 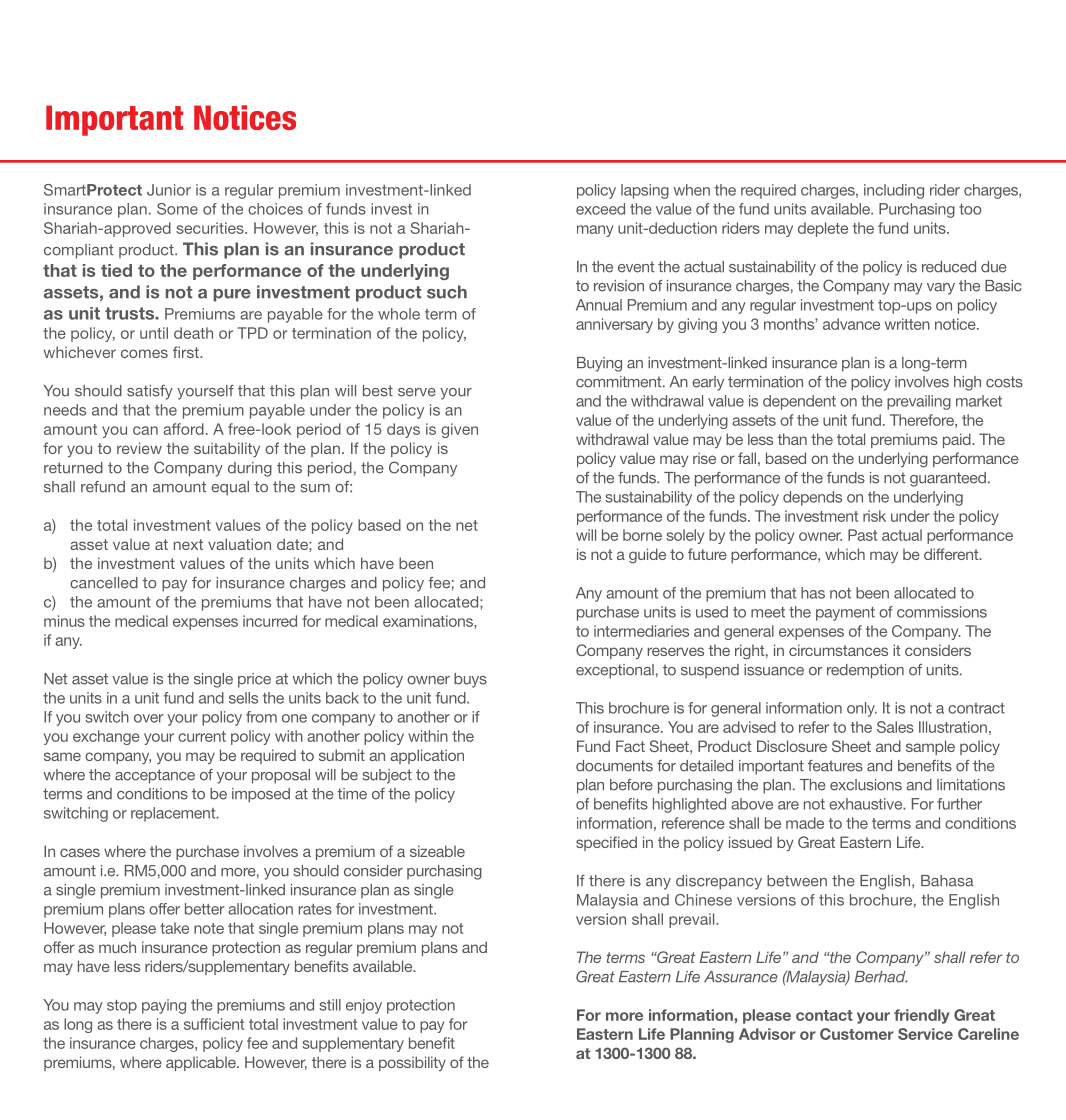 What do you see at coordinates (894, 191) in the screenshot?
I see `including` at bounding box center [894, 191].
